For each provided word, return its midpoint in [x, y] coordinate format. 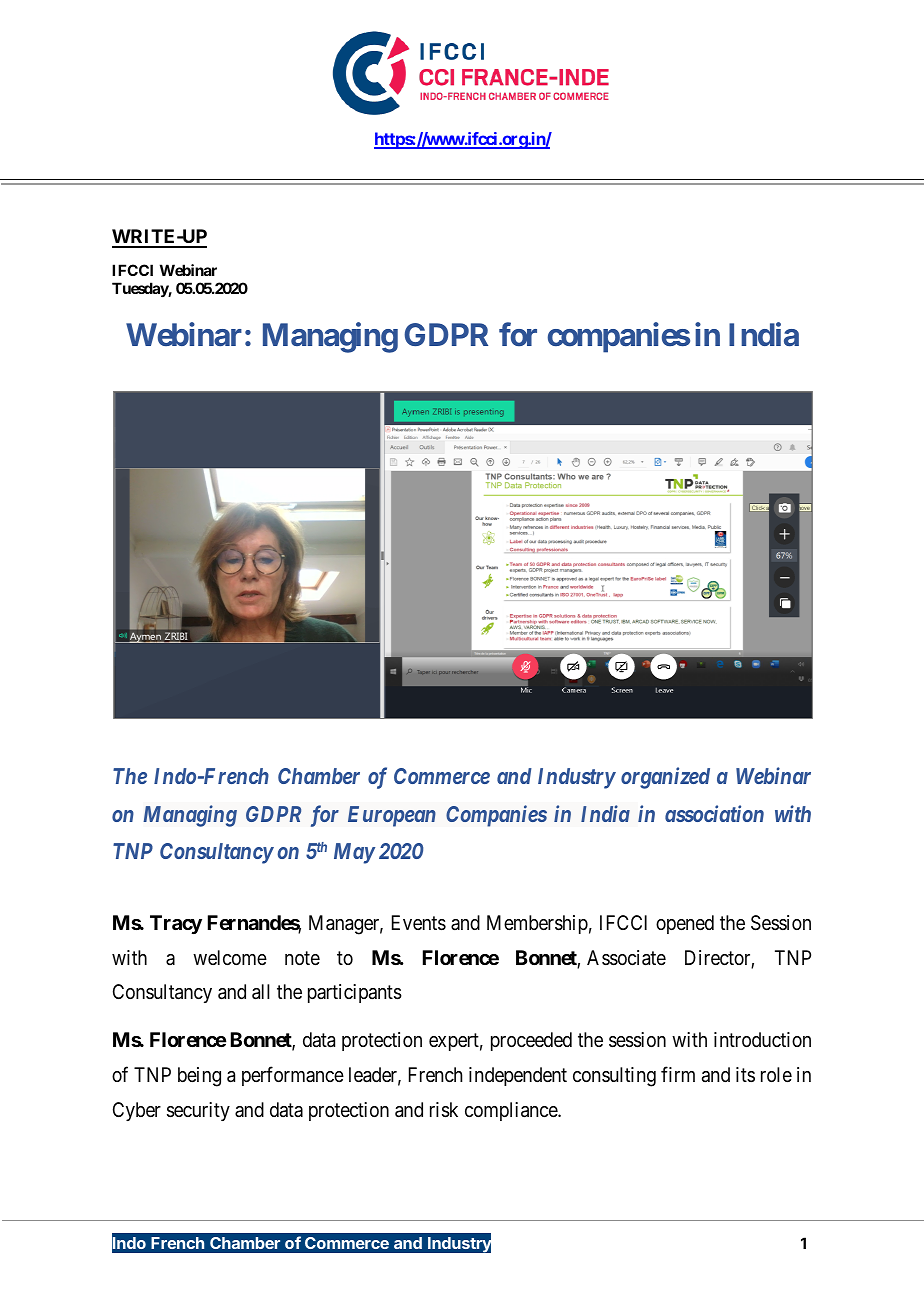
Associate [626, 958]
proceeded [531, 1041]
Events [419, 923]
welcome [230, 957]
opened [685, 924]
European [392, 816]
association [714, 813]
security [198, 1111]
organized [665, 778]
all [261, 992]
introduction [762, 1039]
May [354, 853]
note [302, 958]
